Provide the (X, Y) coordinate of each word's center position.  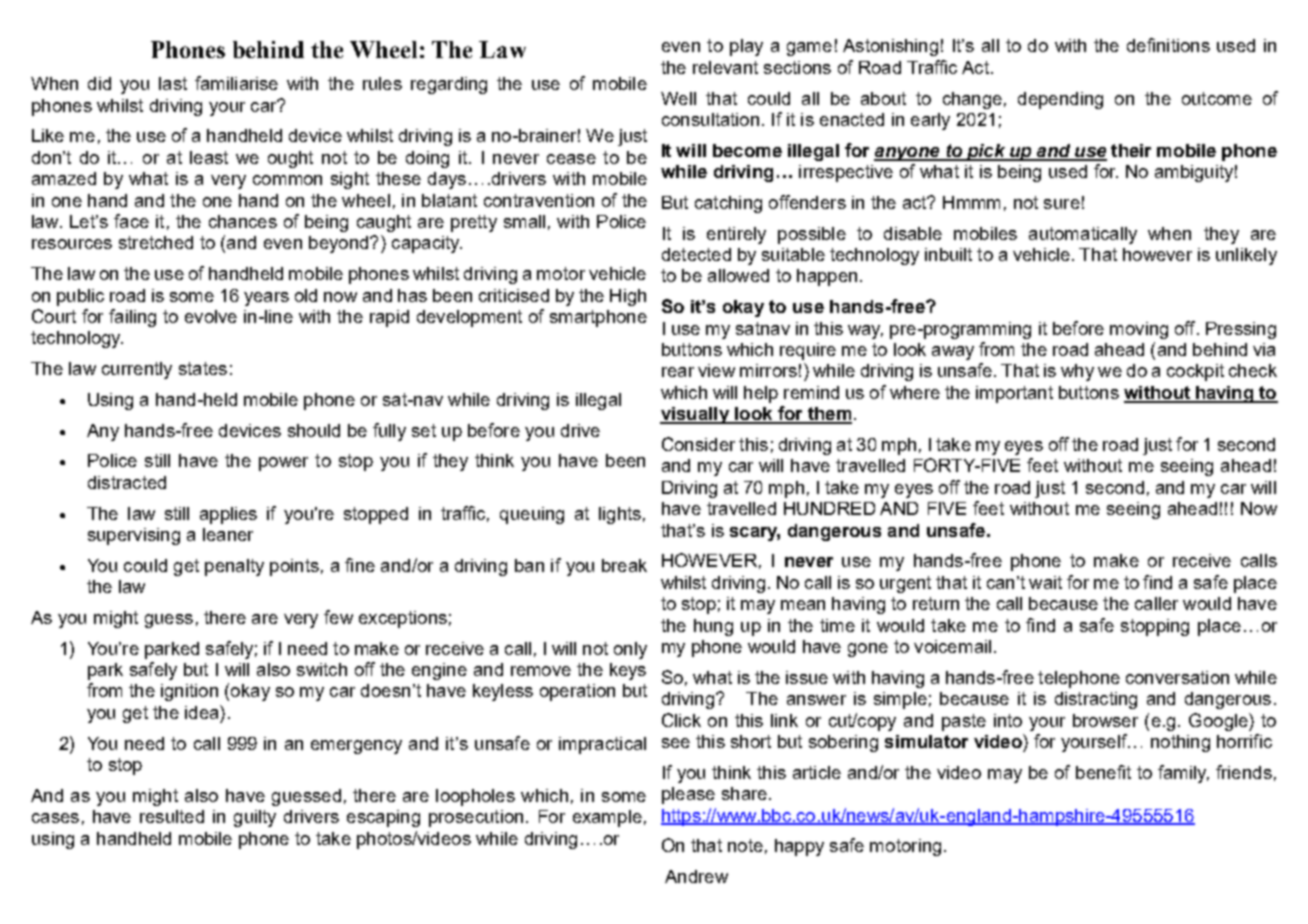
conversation (1177, 677)
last (173, 83)
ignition (189, 692)
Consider (698, 444)
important (1014, 394)
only (630, 650)
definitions (1168, 45)
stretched (156, 242)
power (283, 464)
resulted (172, 816)
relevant (725, 67)
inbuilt (948, 254)
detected (696, 254)
